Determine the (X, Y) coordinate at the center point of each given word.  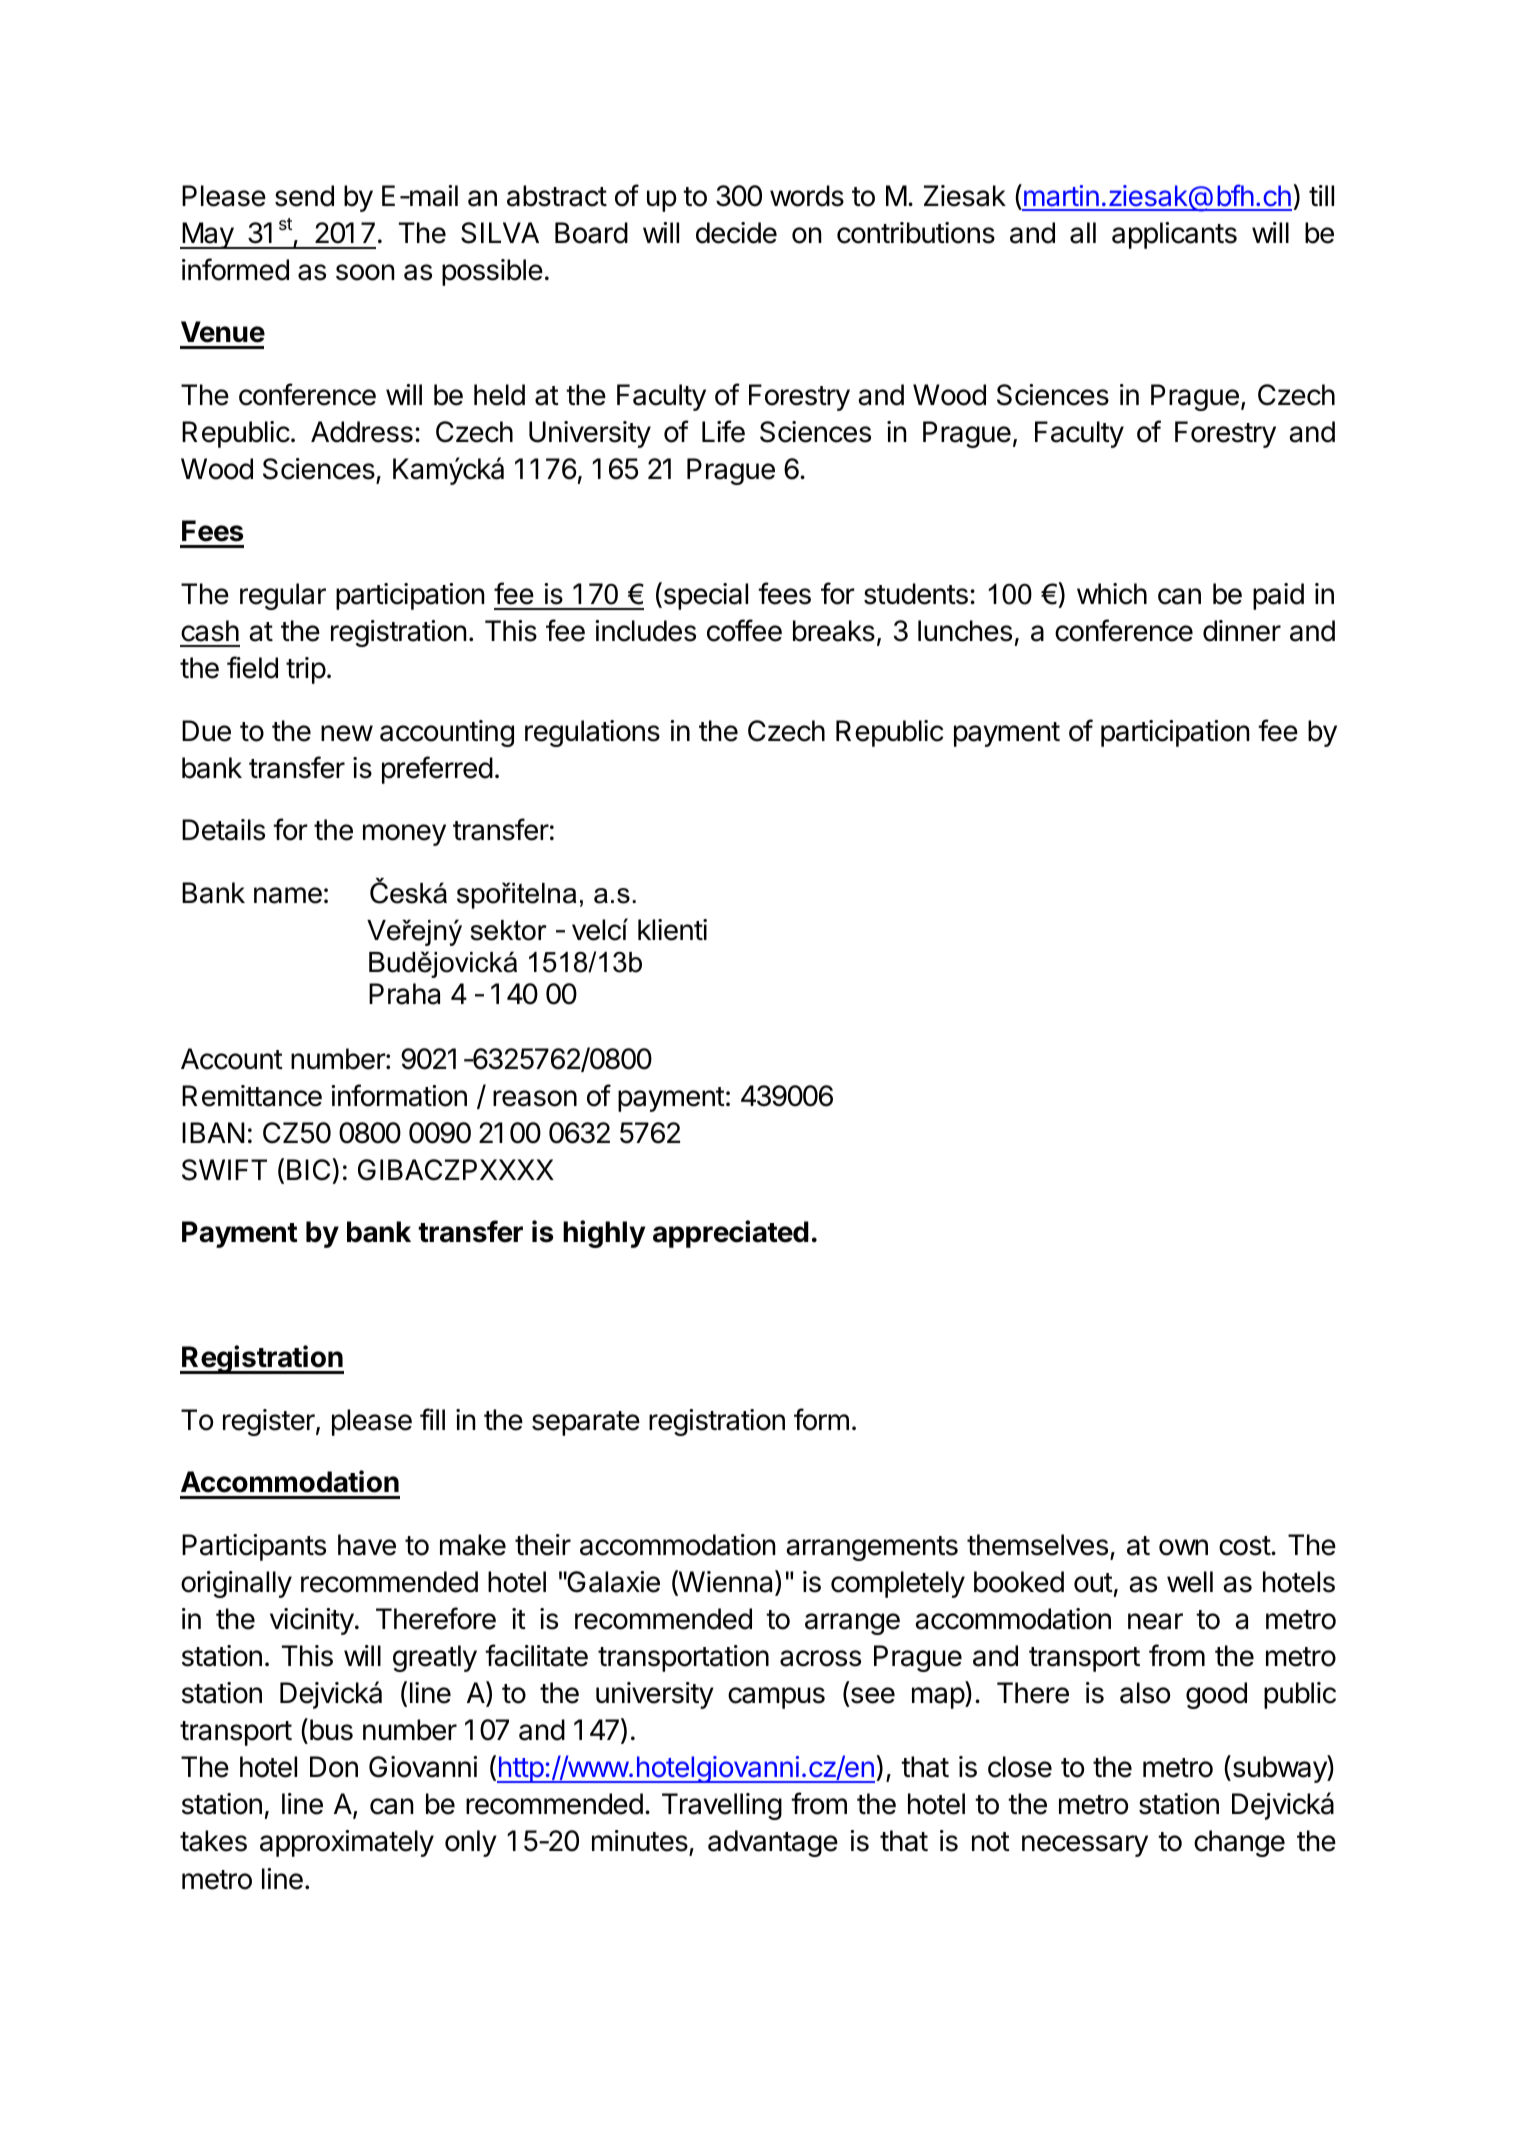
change (1239, 1843)
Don (334, 1767)
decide (736, 233)
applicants (1174, 235)
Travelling (722, 1806)
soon (365, 272)
